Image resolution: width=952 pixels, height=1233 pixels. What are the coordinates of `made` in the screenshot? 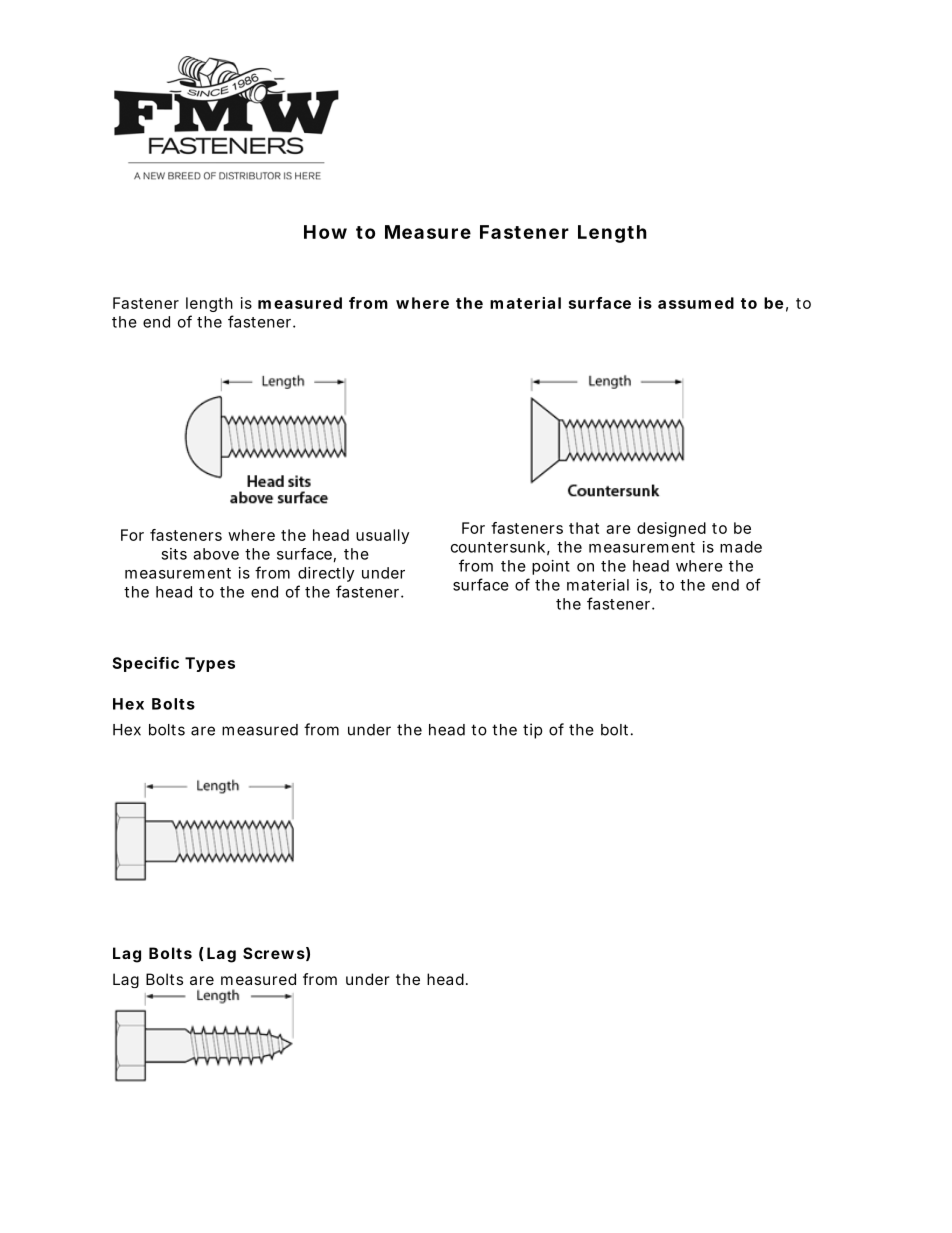 It's located at (741, 547).
